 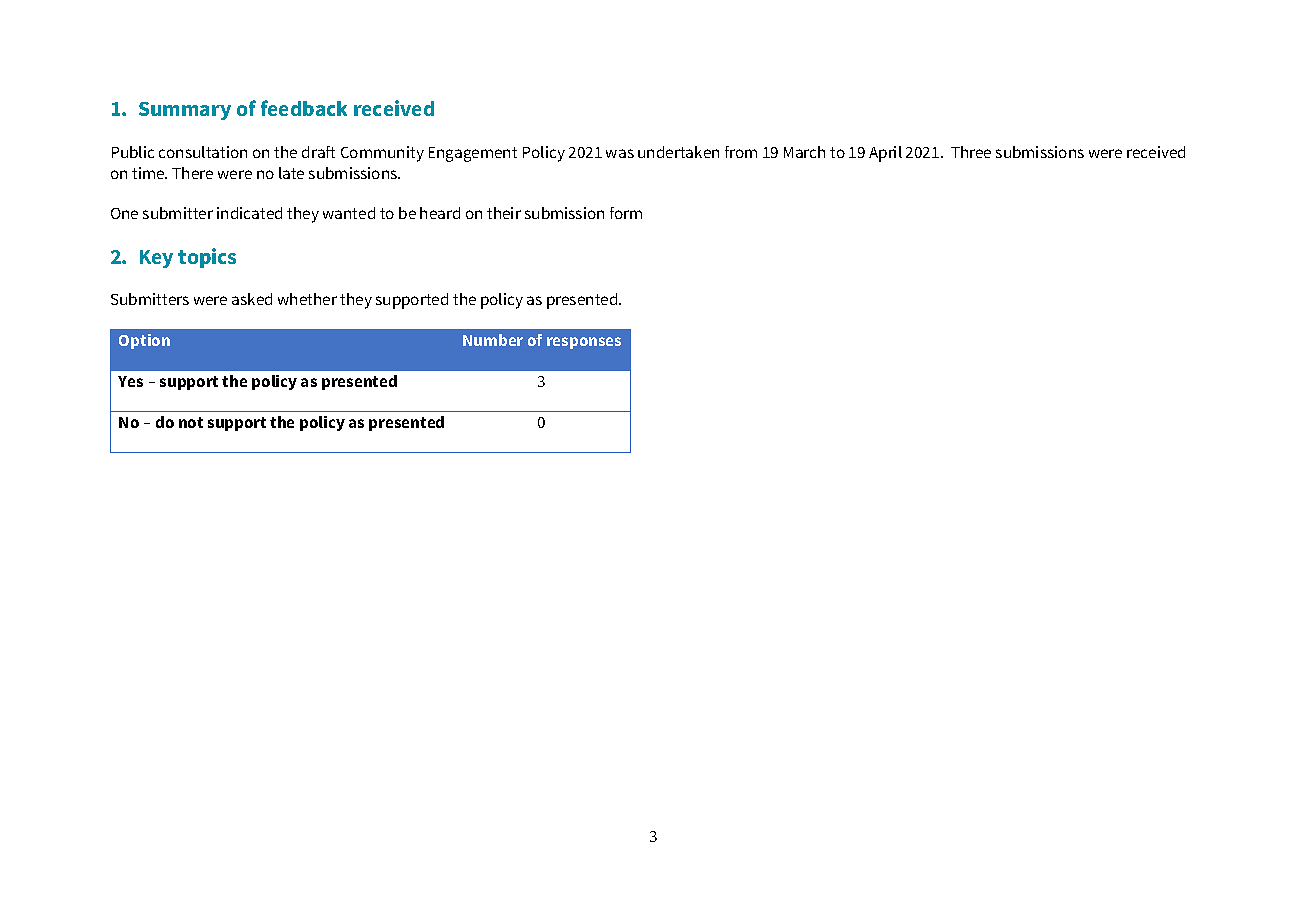 I want to click on March, so click(x=804, y=152).
